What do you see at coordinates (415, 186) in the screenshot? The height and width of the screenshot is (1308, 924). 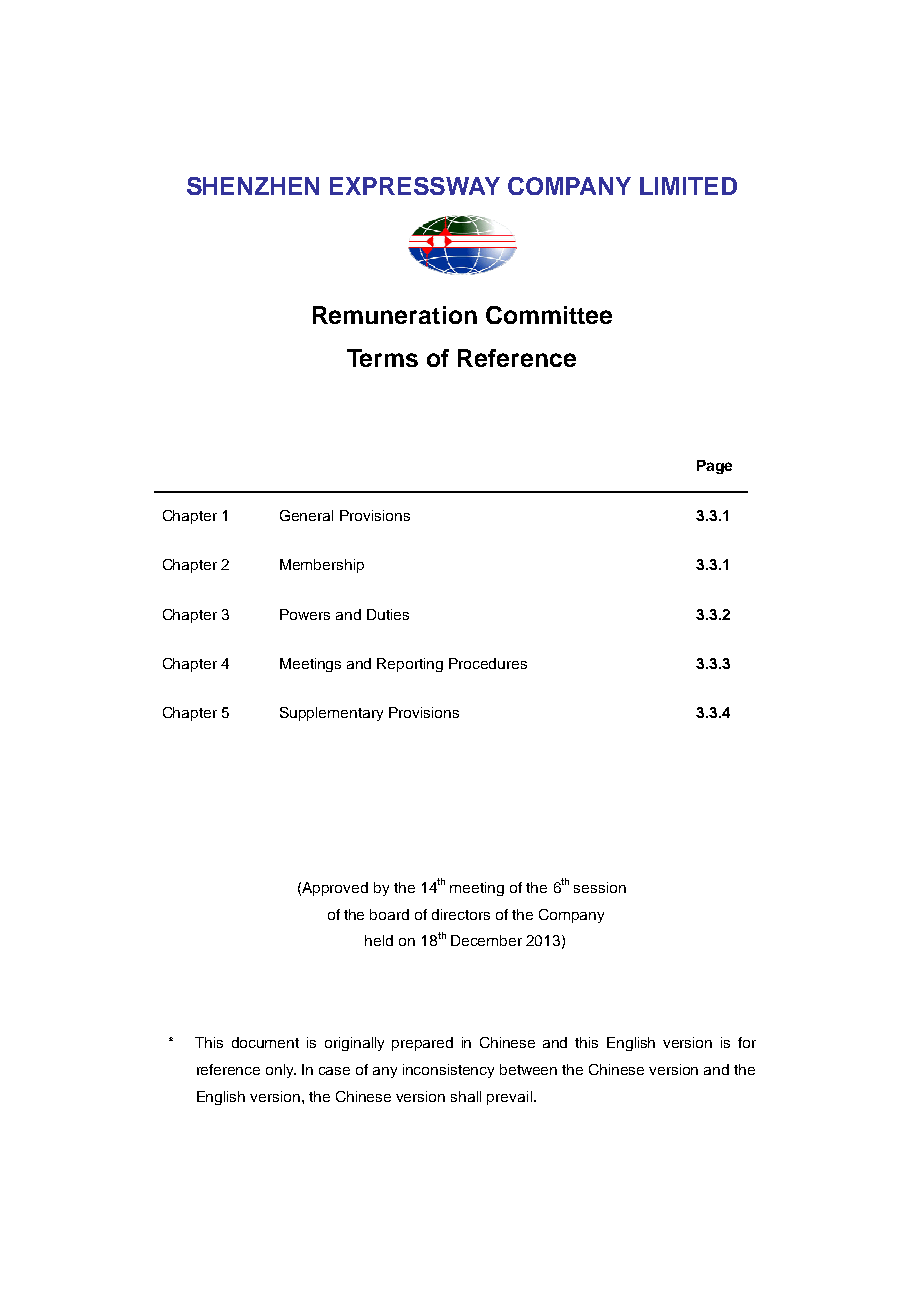 I see `EXPRESSWAY` at bounding box center [415, 186].
